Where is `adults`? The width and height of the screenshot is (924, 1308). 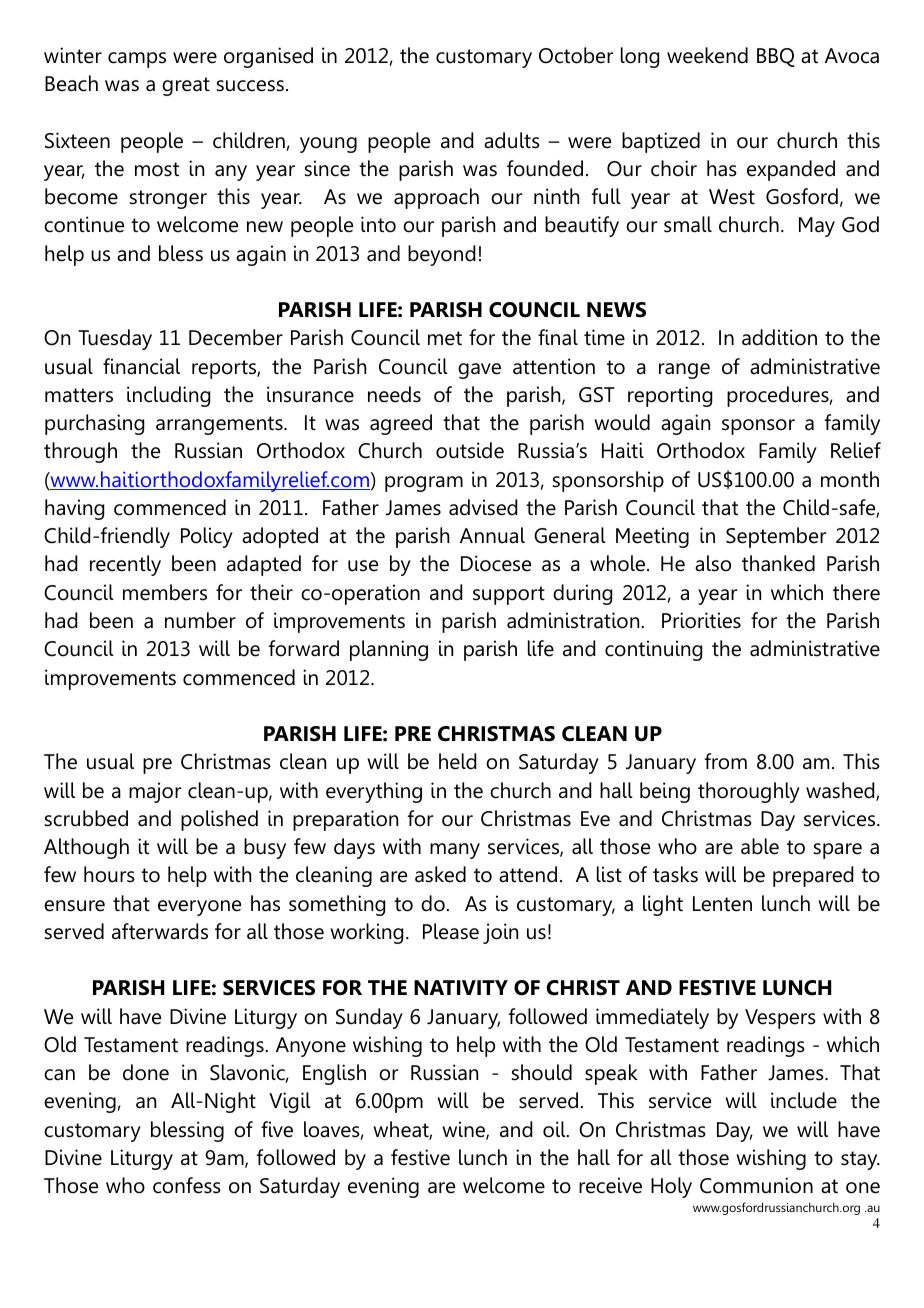
adults is located at coordinates (512, 140).
